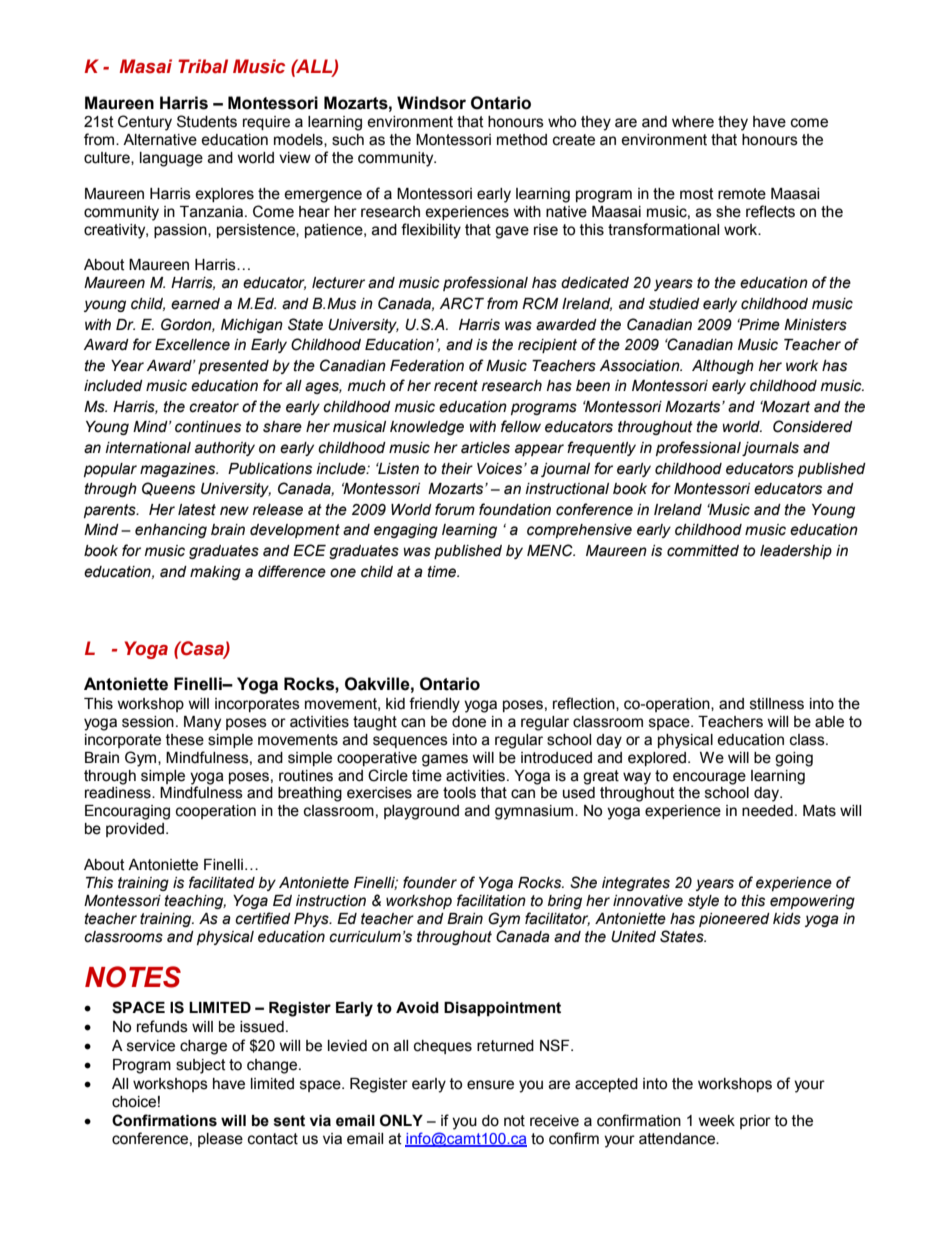 The image size is (952, 1233). What do you see at coordinates (431, 103) in the screenshot?
I see `Windsor` at bounding box center [431, 103].
